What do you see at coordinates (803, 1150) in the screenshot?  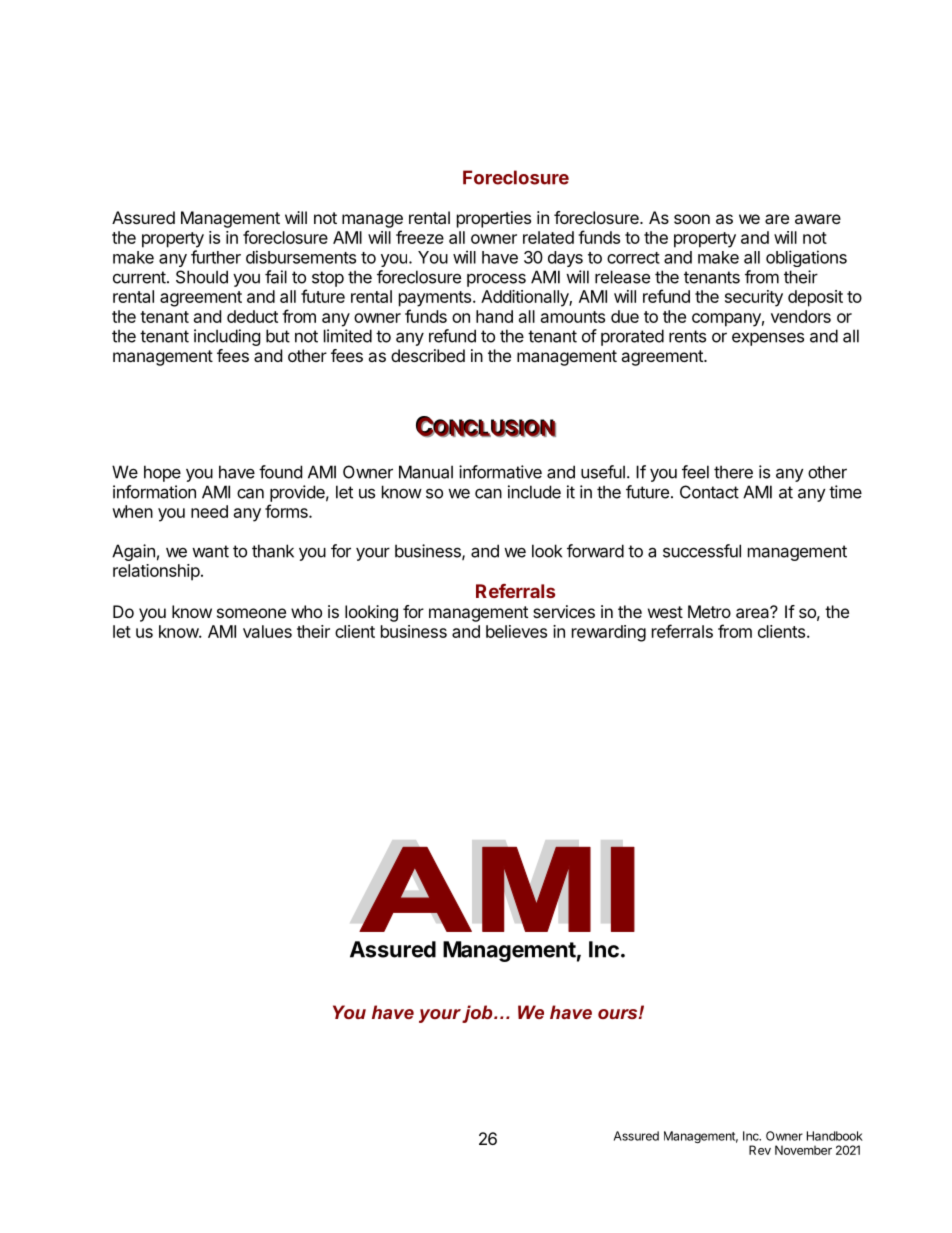 I see `November` at bounding box center [803, 1150].
